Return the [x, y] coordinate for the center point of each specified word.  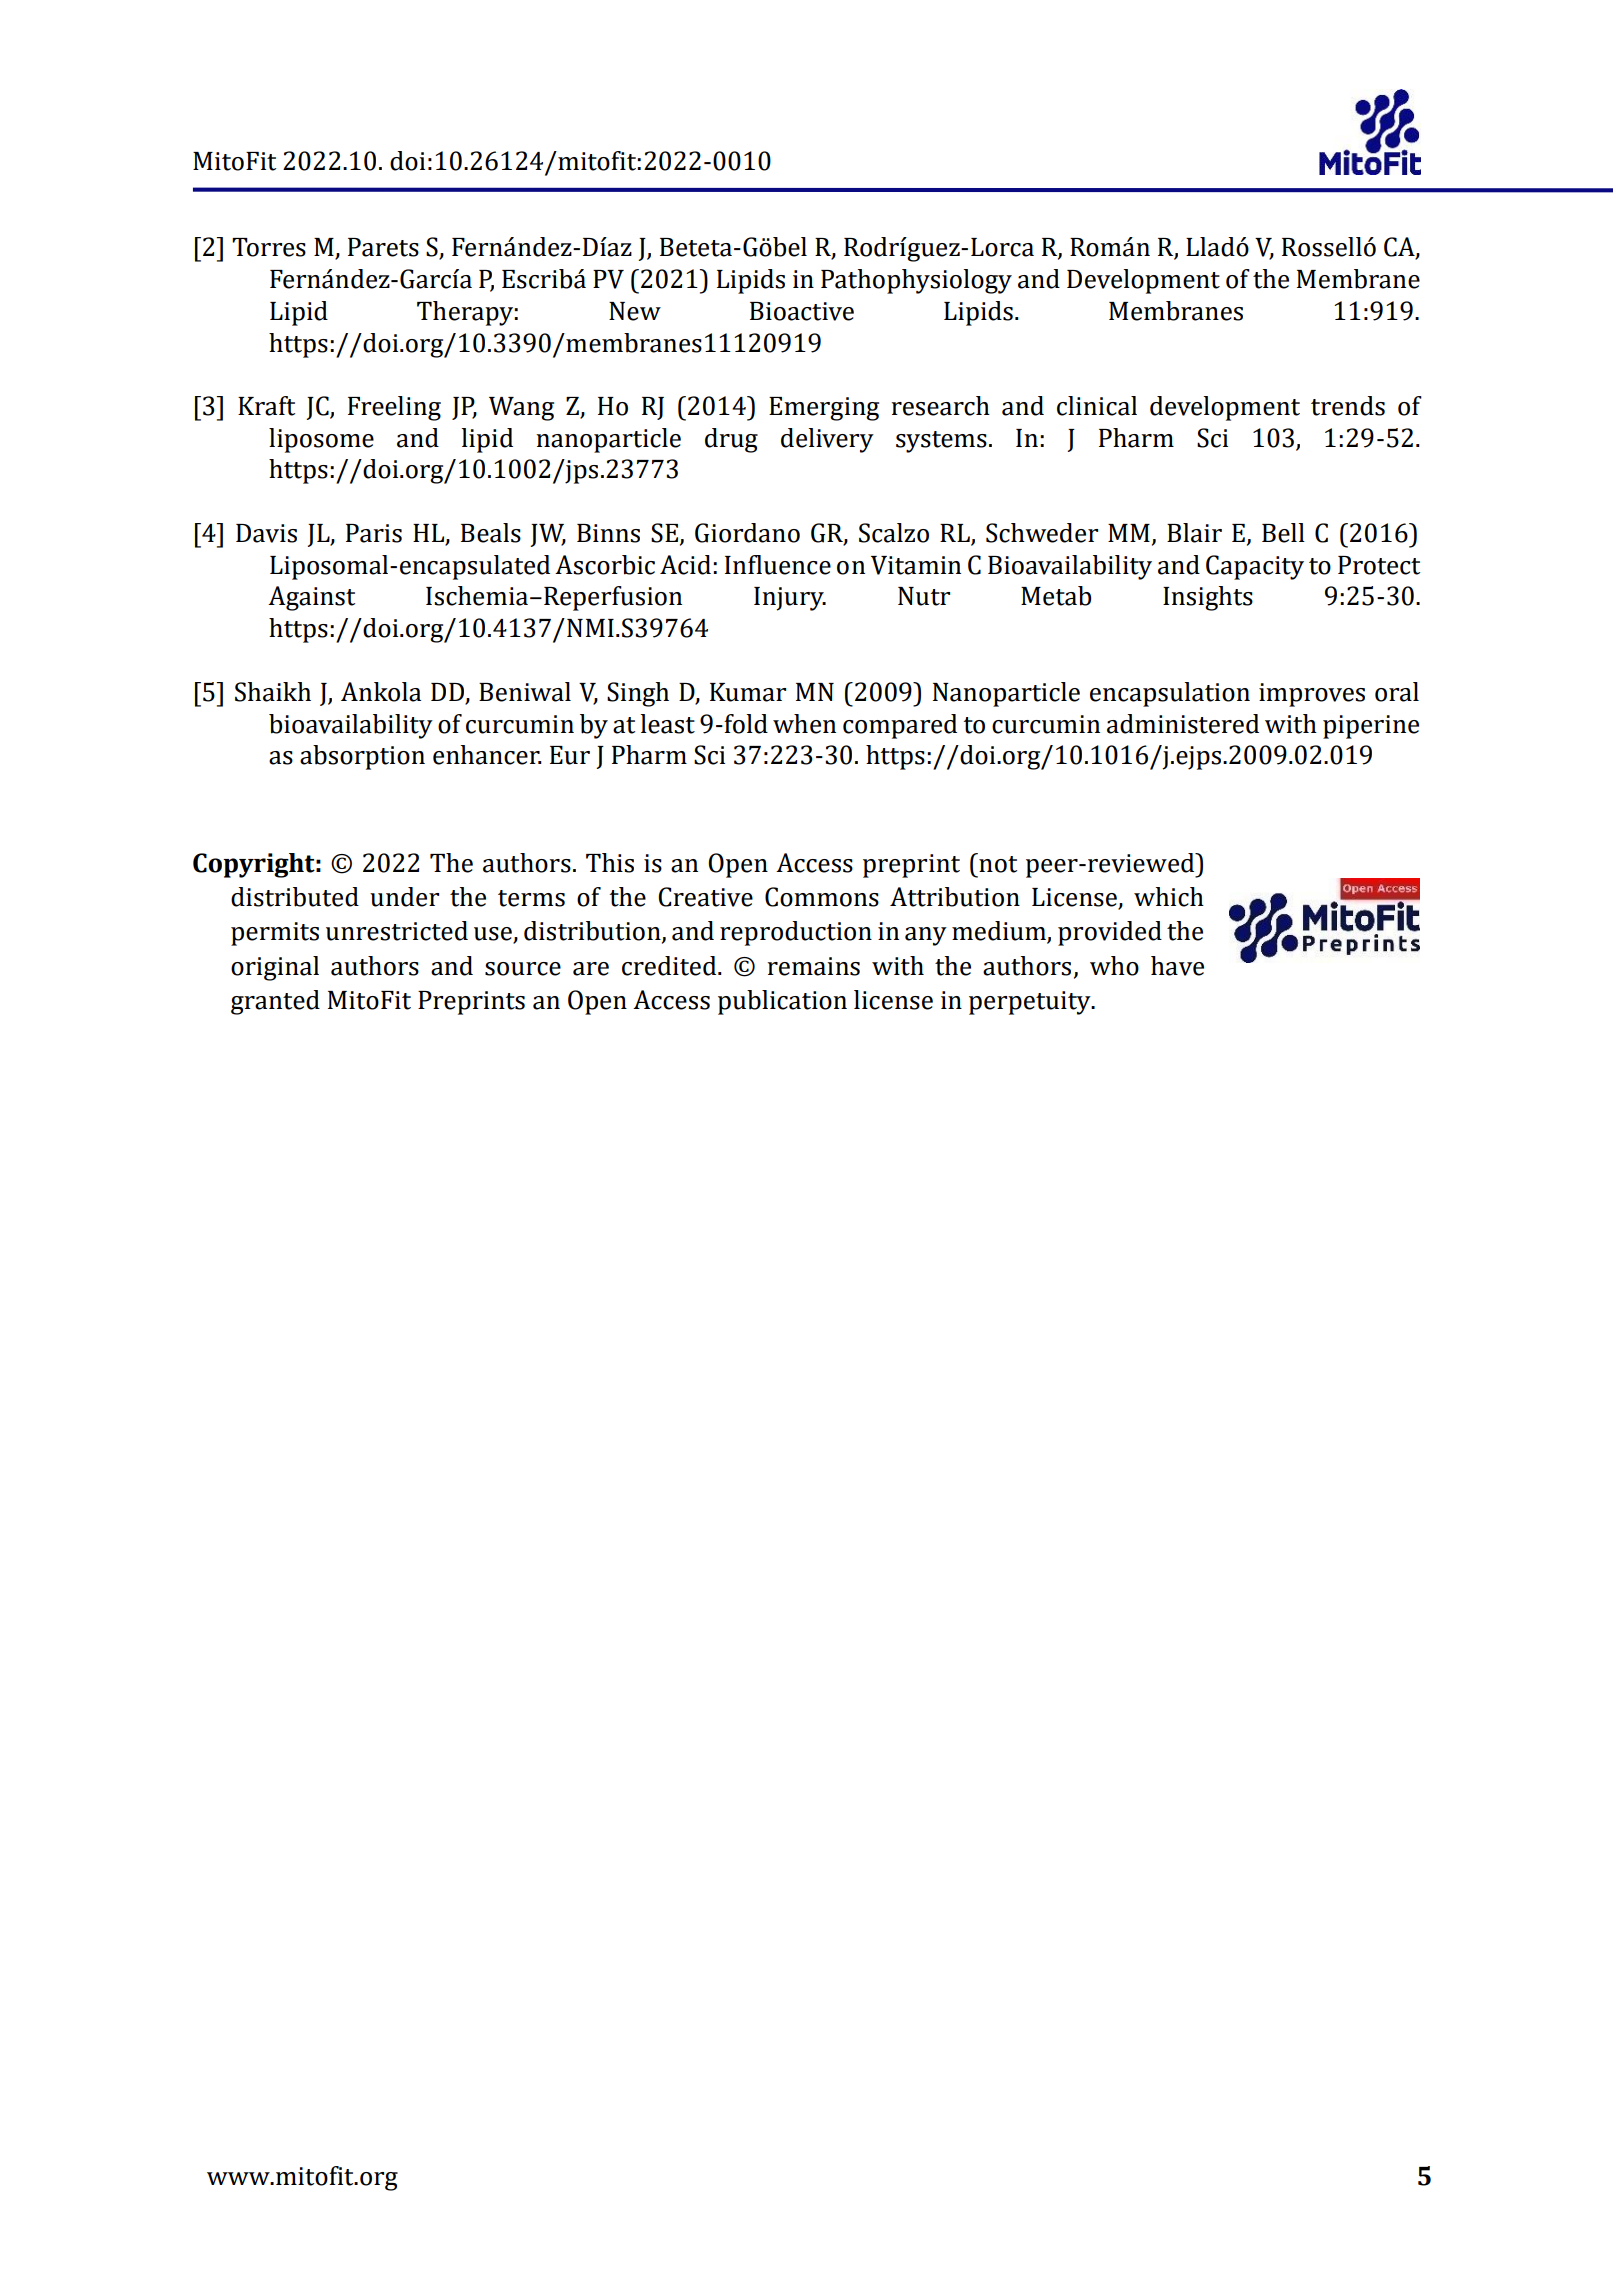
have [1177, 966]
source [523, 969]
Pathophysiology [916, 281]
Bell [1283, 533]
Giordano [747, 533]
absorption [362, 757]
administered [1183, 724]
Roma [1102, 247]
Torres [269, 247]
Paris [374, 533]
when [804, 724]
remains [813, 966]
